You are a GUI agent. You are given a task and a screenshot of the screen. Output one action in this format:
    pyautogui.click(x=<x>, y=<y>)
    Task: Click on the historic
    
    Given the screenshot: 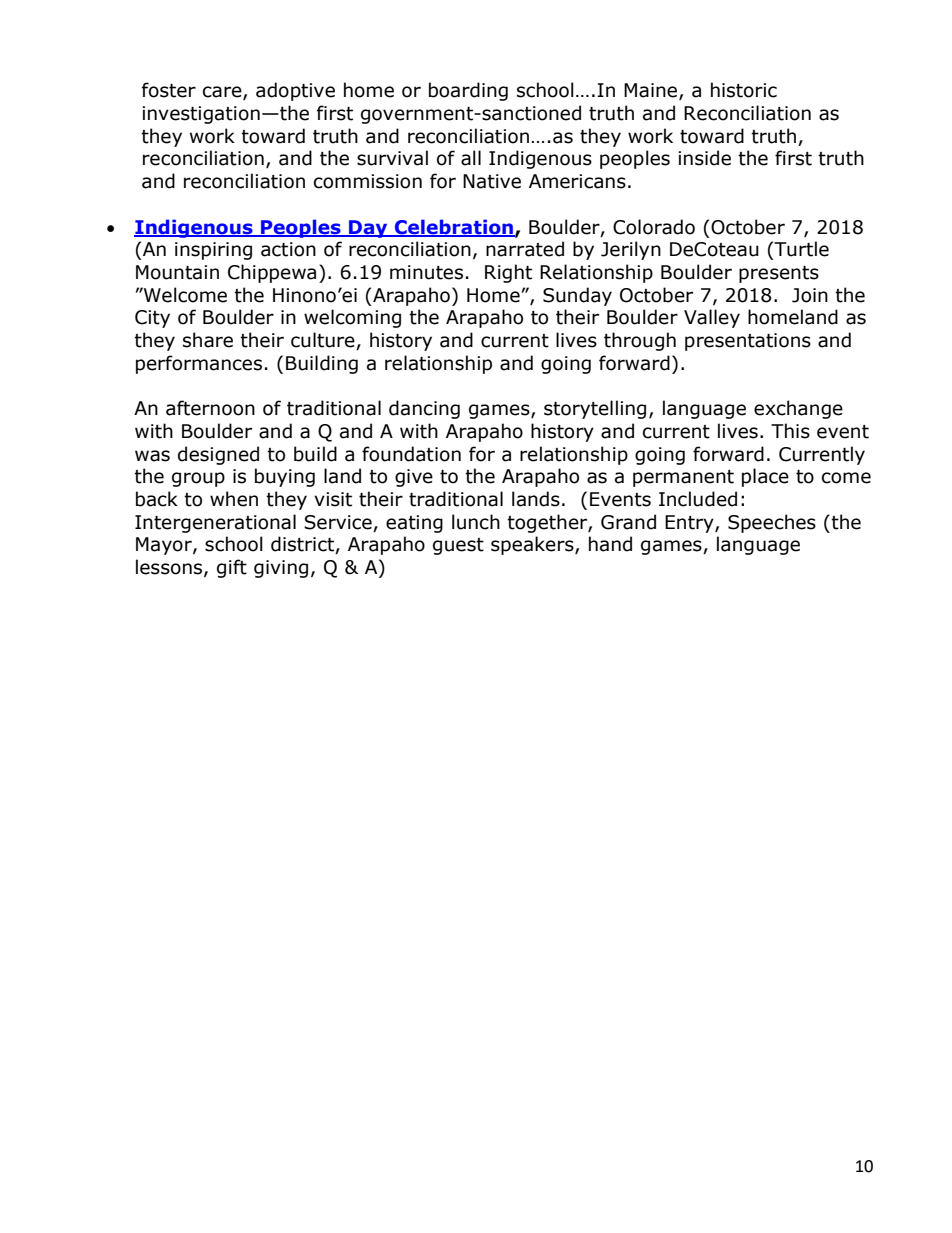 What is the action you would take?
    pyautogui.click(x=744, y=90)
